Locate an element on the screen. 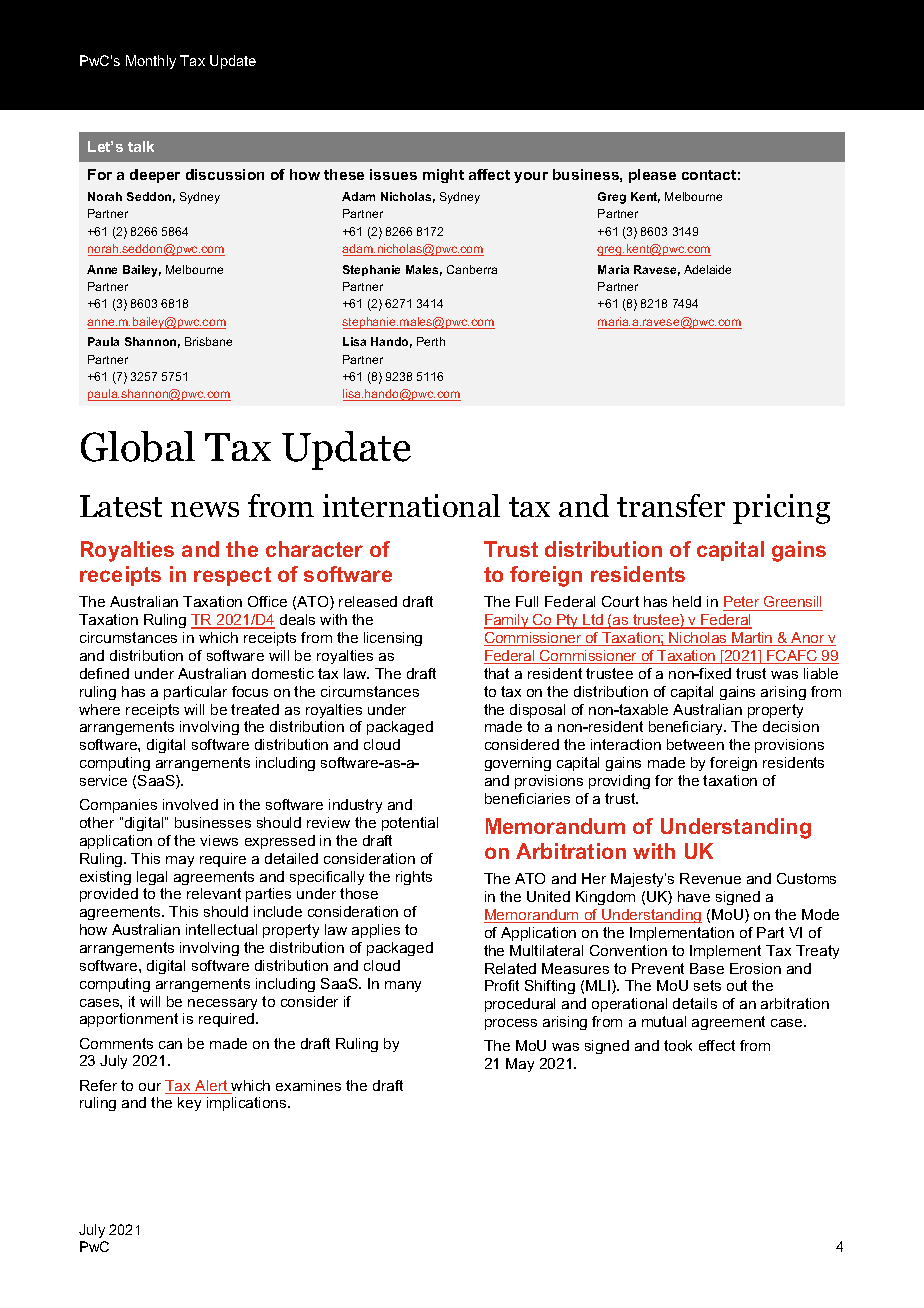 The height and width of the screenshot is (1308, 924). might is located at coordinates (443, 176).
